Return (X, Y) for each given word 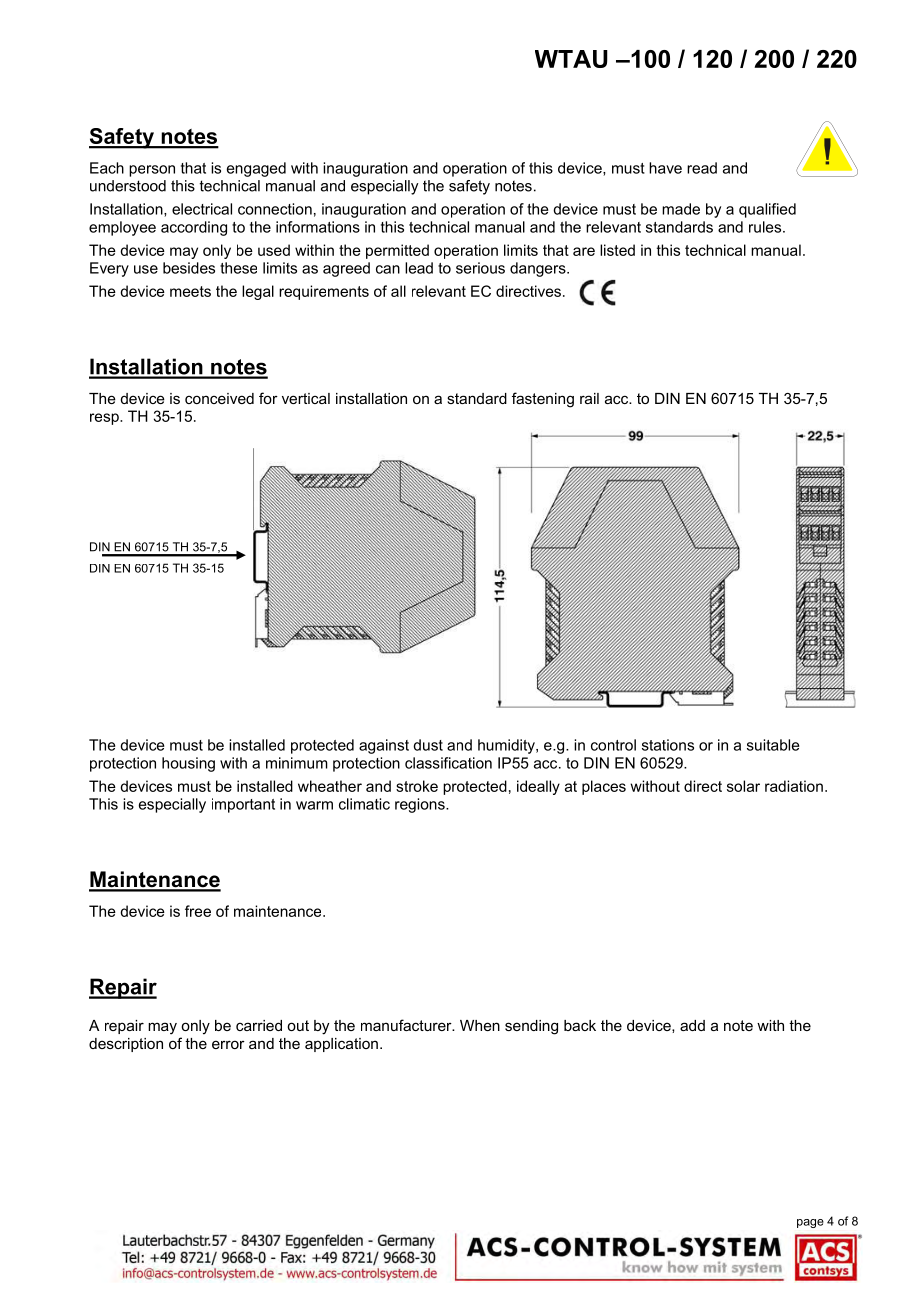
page (810, 1223)
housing (188, 764)
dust (428, 745)
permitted (397, 251)
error (228, 1044)
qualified (767, 210)
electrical (202, 209)
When (480, 1025)
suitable (773, 745)
